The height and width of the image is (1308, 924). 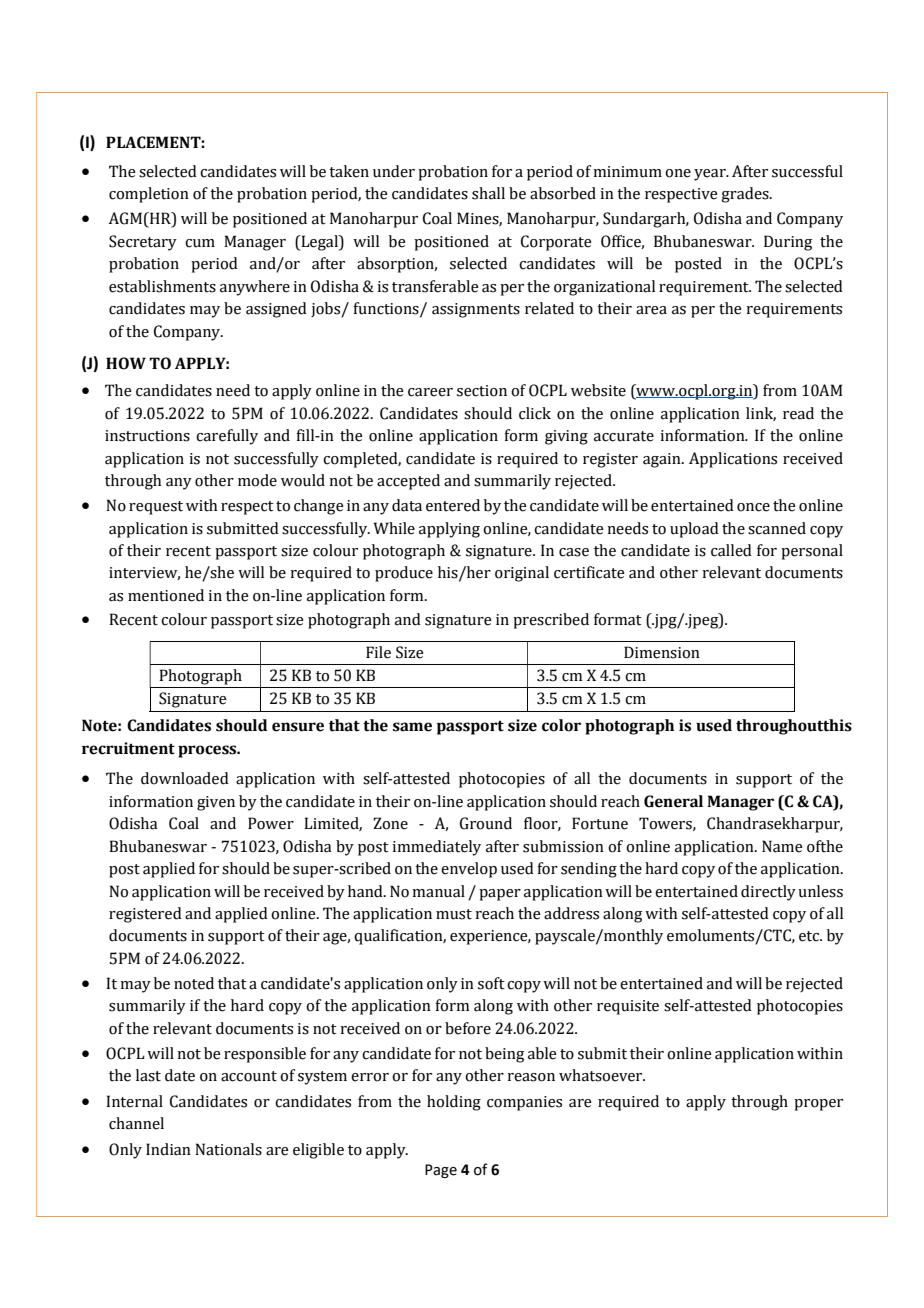 I want to click on proper, so click(x=818, y=1105).
